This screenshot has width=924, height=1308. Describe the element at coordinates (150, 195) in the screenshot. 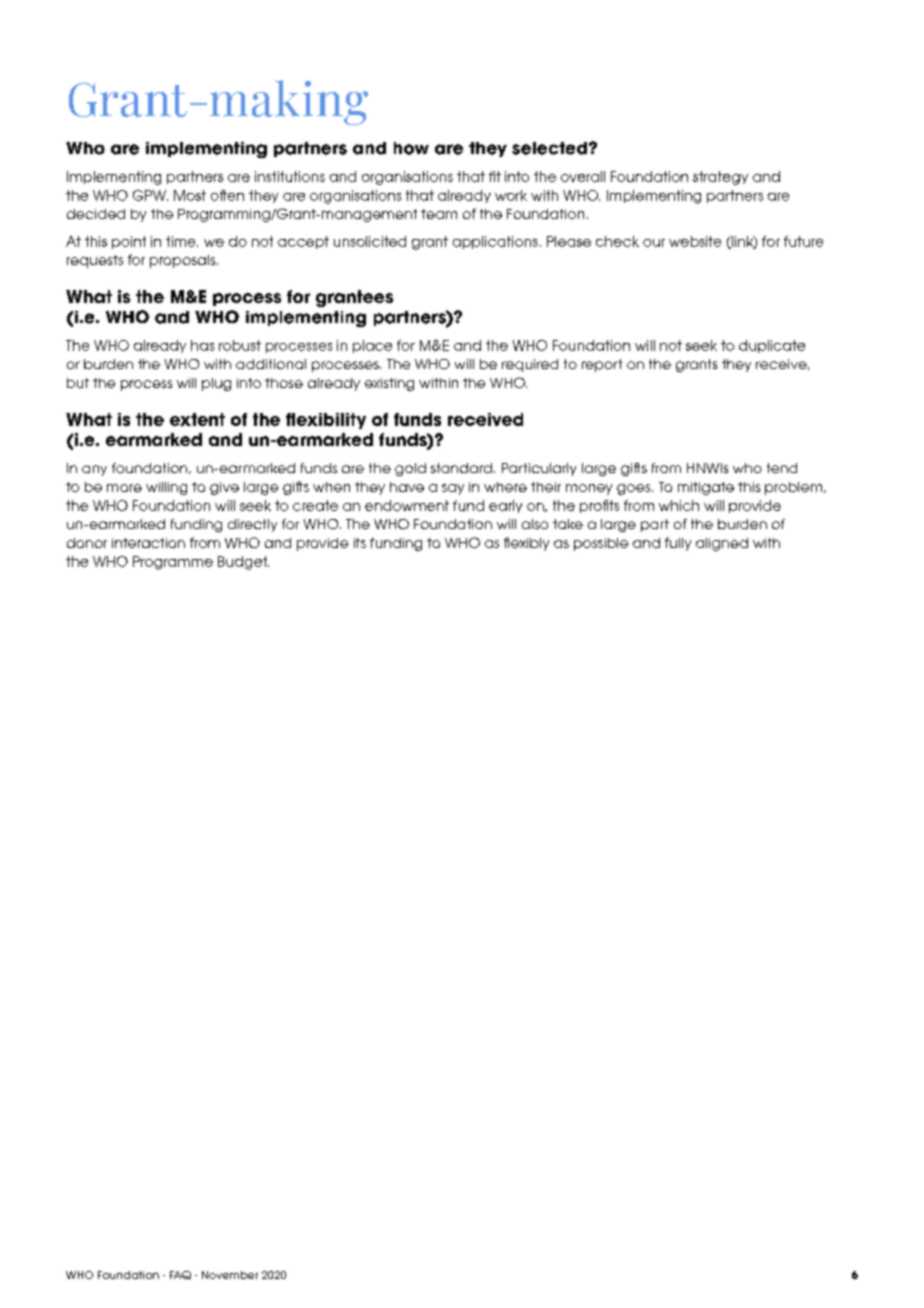

I see `GPW` at that location.
